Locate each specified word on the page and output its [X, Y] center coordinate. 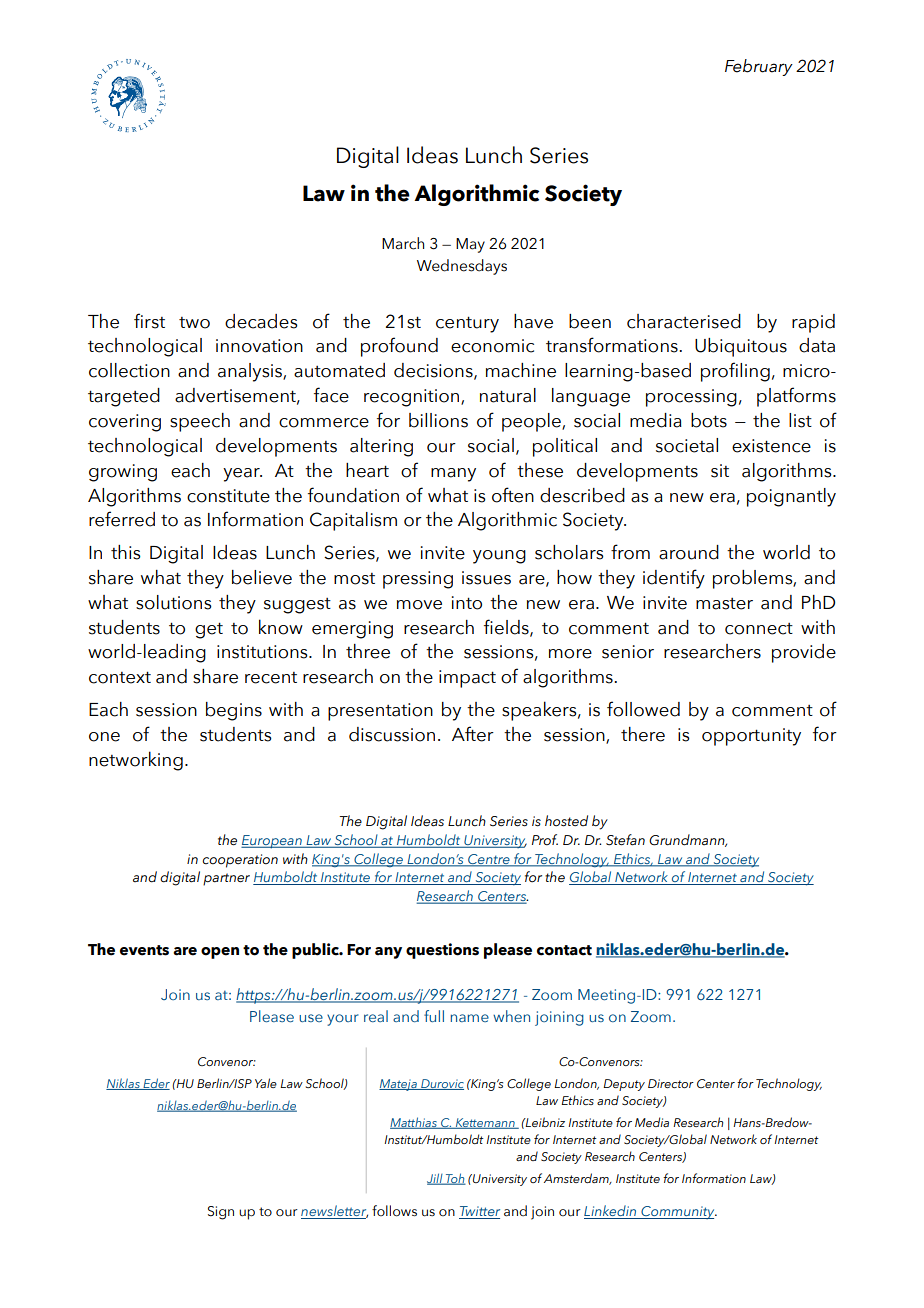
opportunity [751, 737]
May [470, 245]
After [473, 734]
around [689, 552]
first [149, 321]
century [467, 324]
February [759, 67]
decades [261, 321]
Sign [221, 1213]
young [499, 557]
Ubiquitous [741, 347]
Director [671, 1083]
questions [442, 951]
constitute [228, 496]
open [220, 953]
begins [234, 711]
